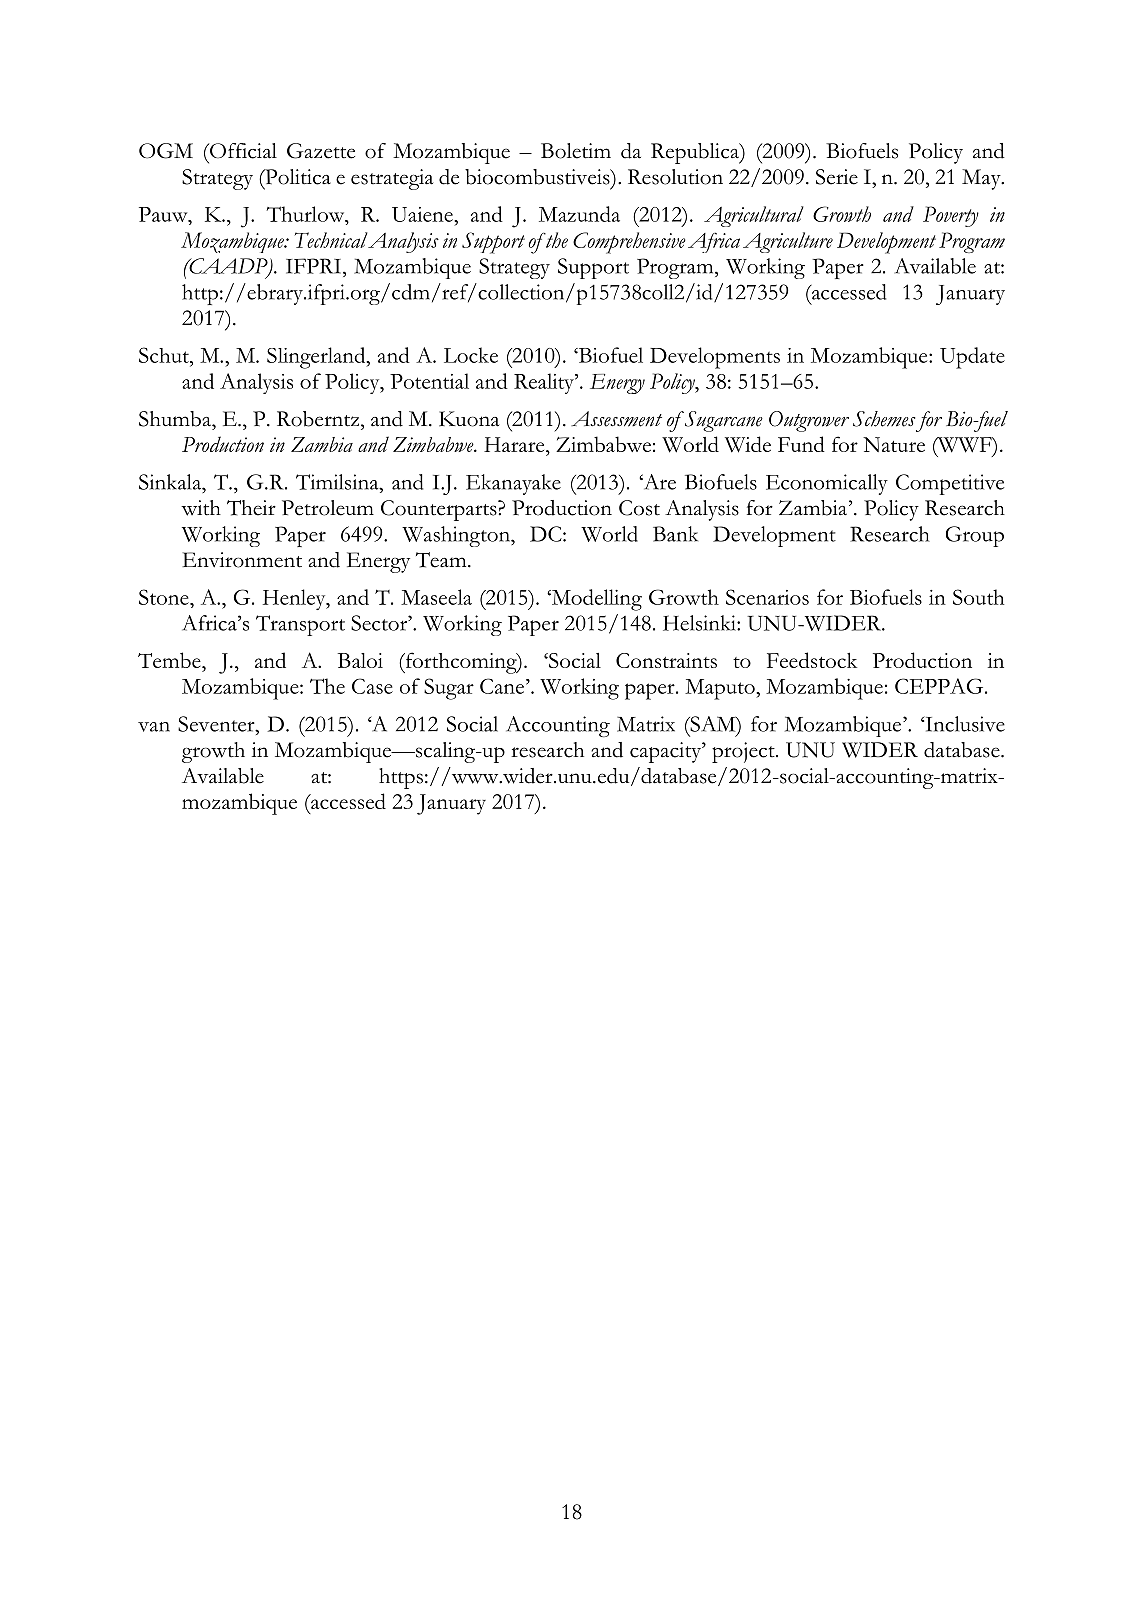 The width and height of the screenshot is (1143, 1616). Describe the element at coordinates (675, 177) in the screenshot. I see `Resolution` at that location.
